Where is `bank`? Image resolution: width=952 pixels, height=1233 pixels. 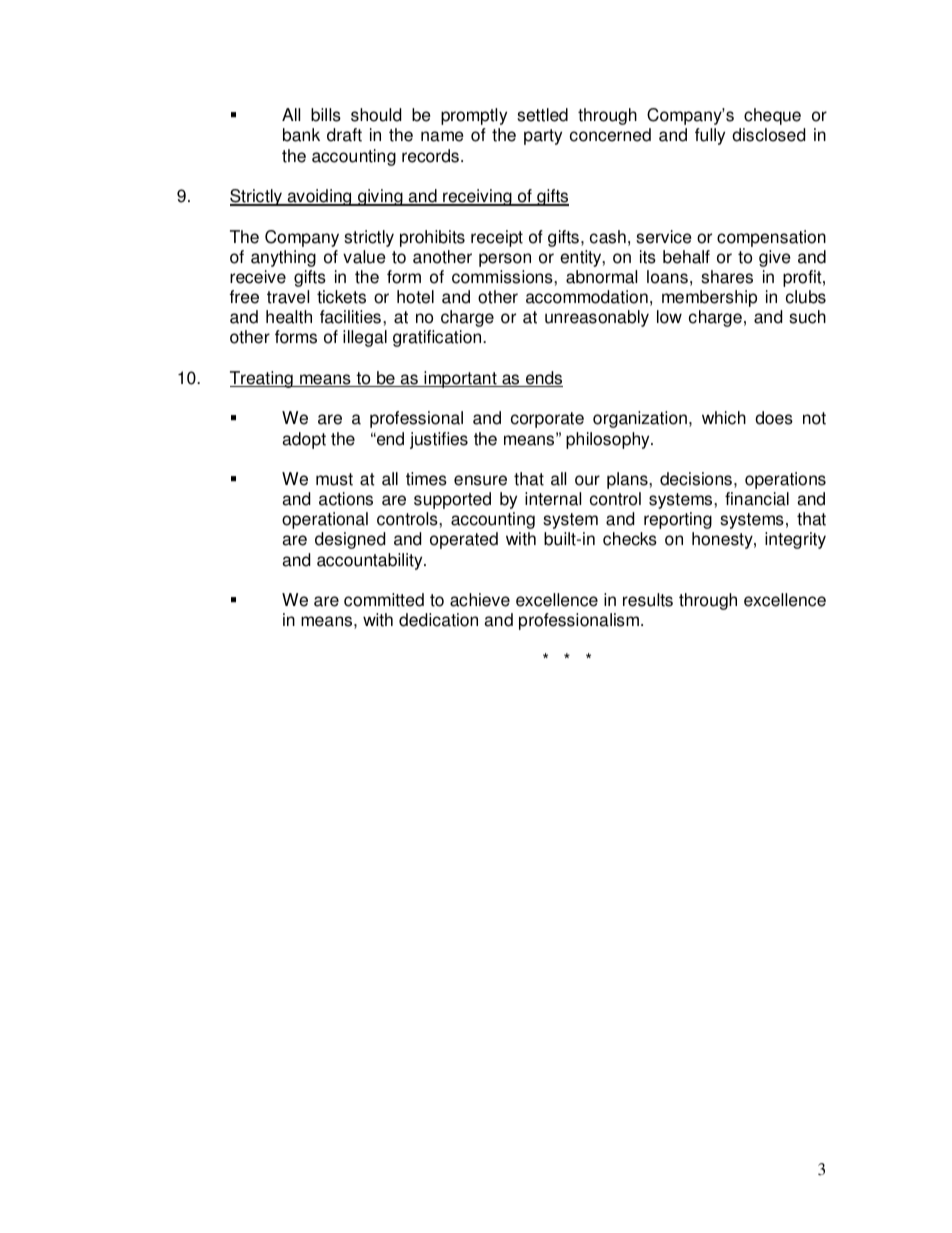
bank is located at coordinates (301, 135).
